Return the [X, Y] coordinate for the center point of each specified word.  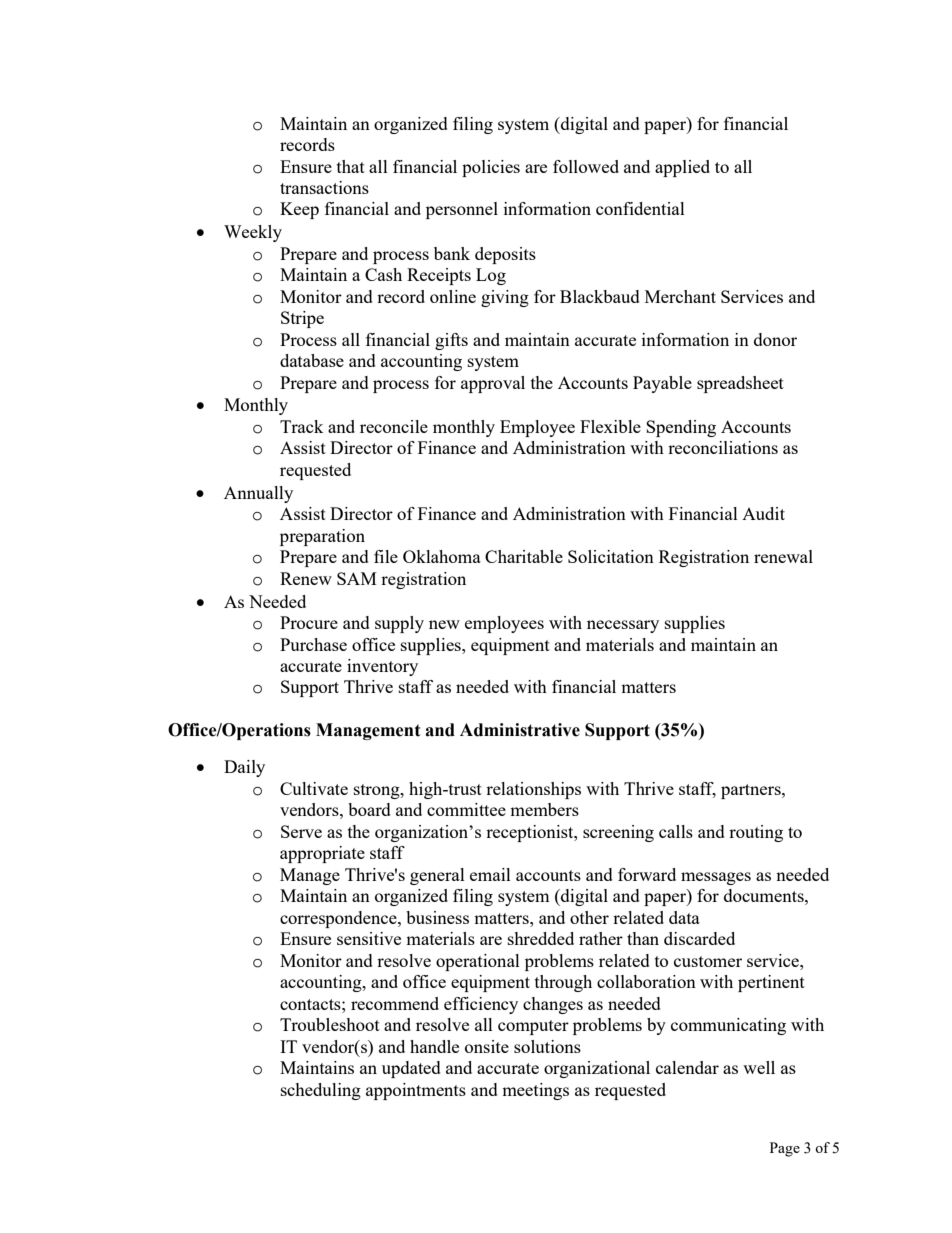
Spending [681, 428]
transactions [324, 187]
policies [491, 168]
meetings [535, 1091]
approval [493, 384]
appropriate [322, 854]
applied [682, 168]
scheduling [321, 1091]
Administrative [520, 730]
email [490, 874]
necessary [623, 626]
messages [716, 878]
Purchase [313, 644]
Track [302, 426]
